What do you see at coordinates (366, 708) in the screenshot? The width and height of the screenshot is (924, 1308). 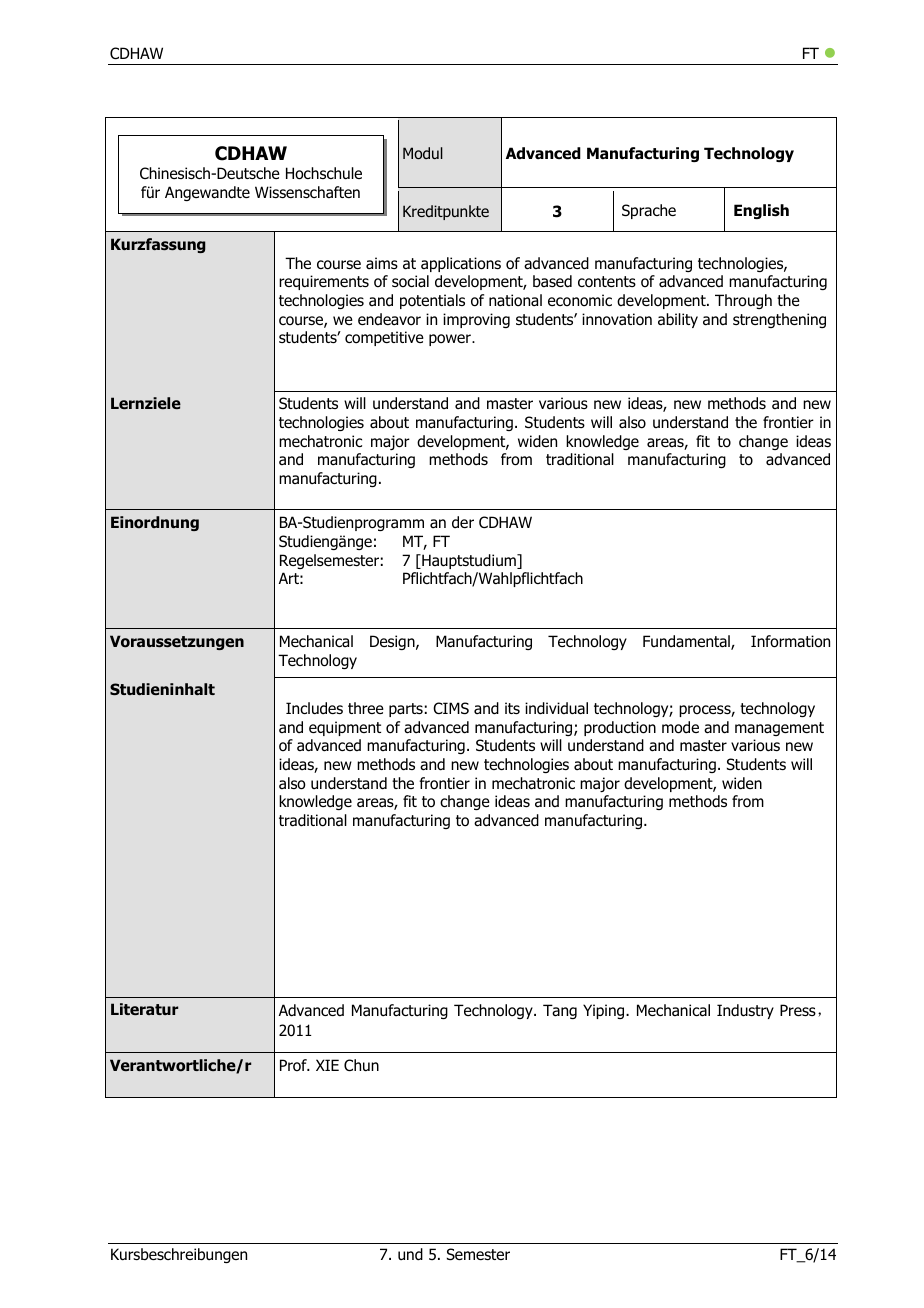 I see `three` at bounding box center [366, 708].
